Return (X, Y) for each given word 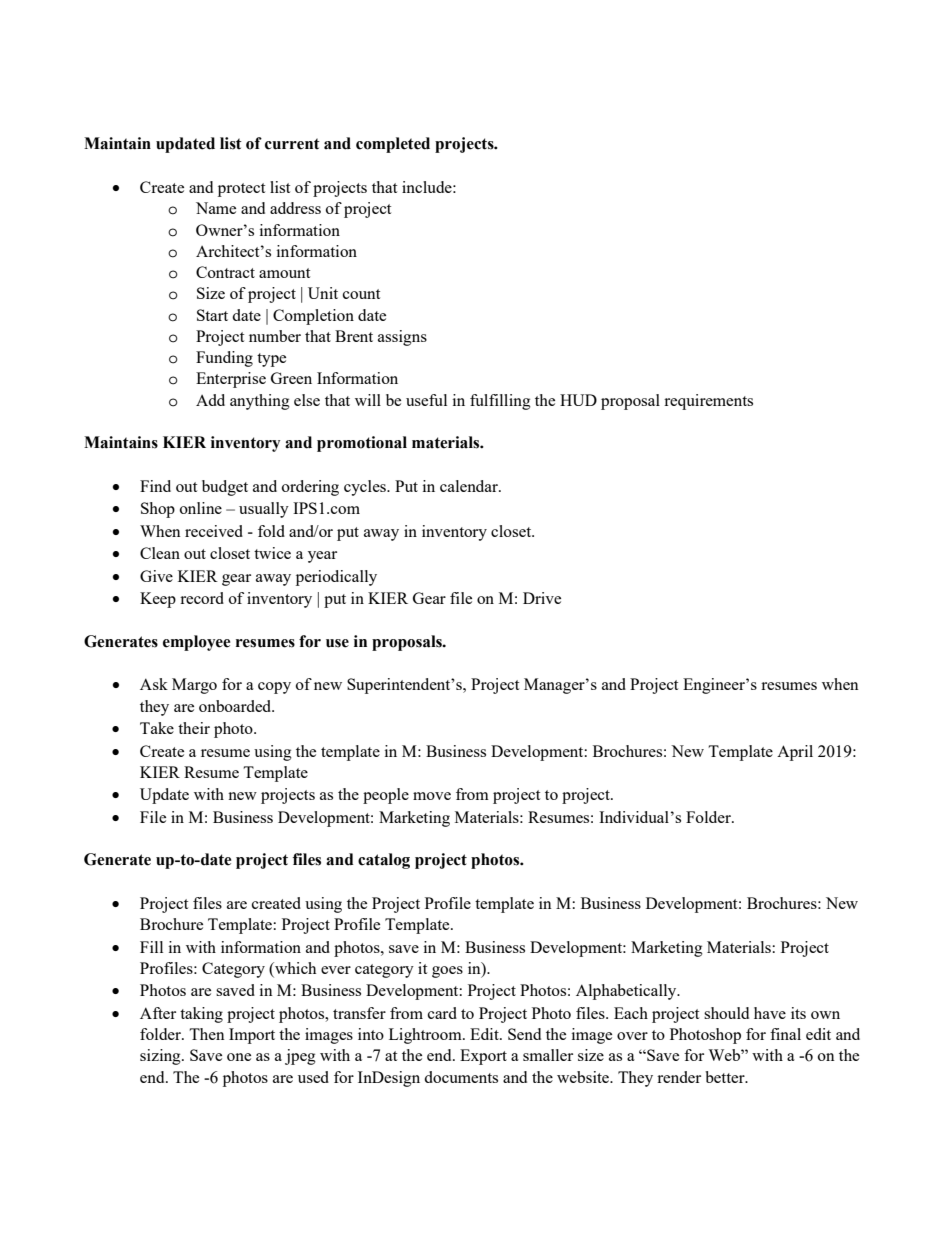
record (202, 598)
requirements (708, 402)
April (795, 753)
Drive (542, 598)
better (726, 1077)
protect (241, 190)
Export (483, 1057)
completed (393, 145)
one (239, 1057)
